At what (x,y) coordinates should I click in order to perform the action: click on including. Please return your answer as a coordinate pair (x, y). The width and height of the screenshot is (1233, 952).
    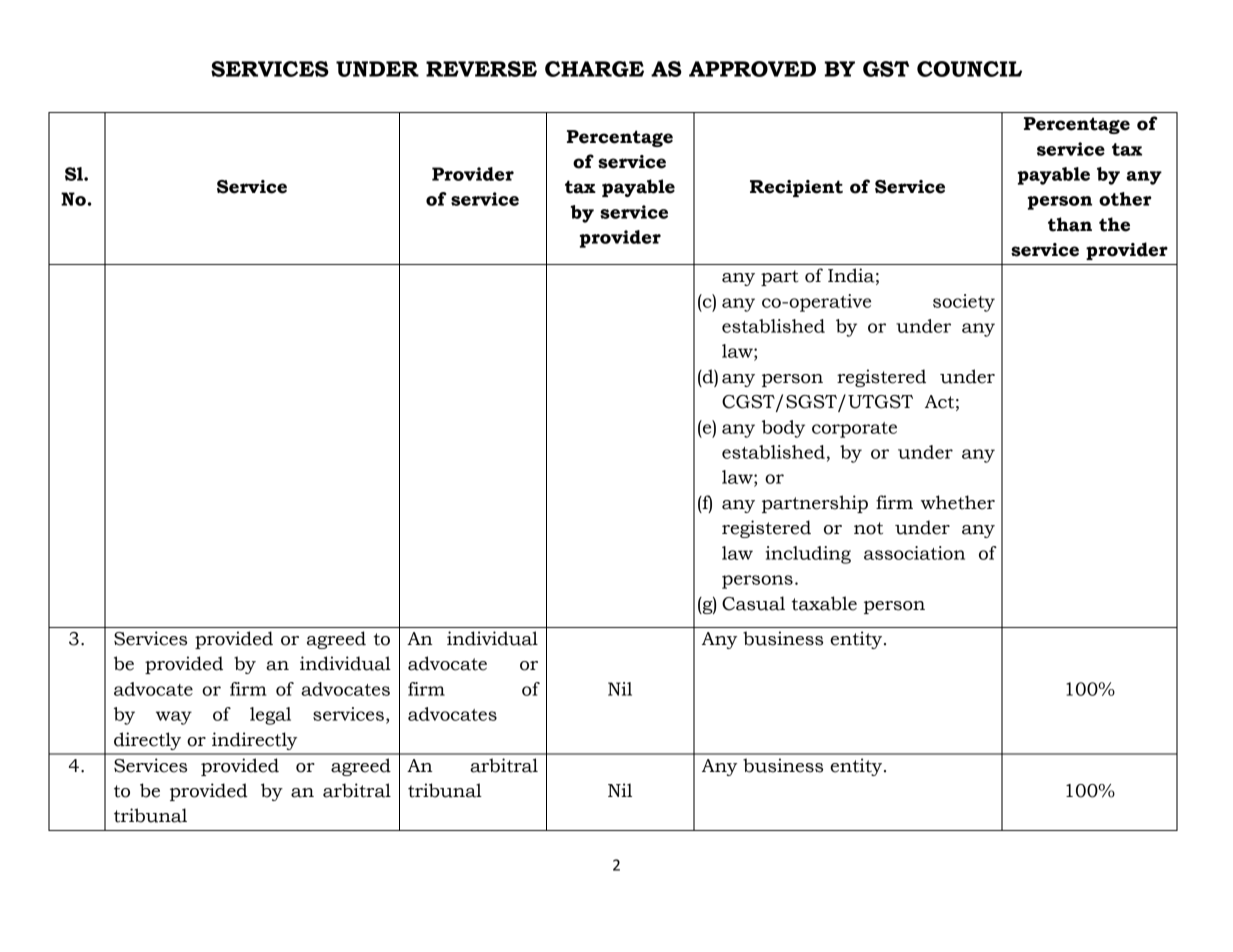
    Looking at the image, I should click on (808, 555).
